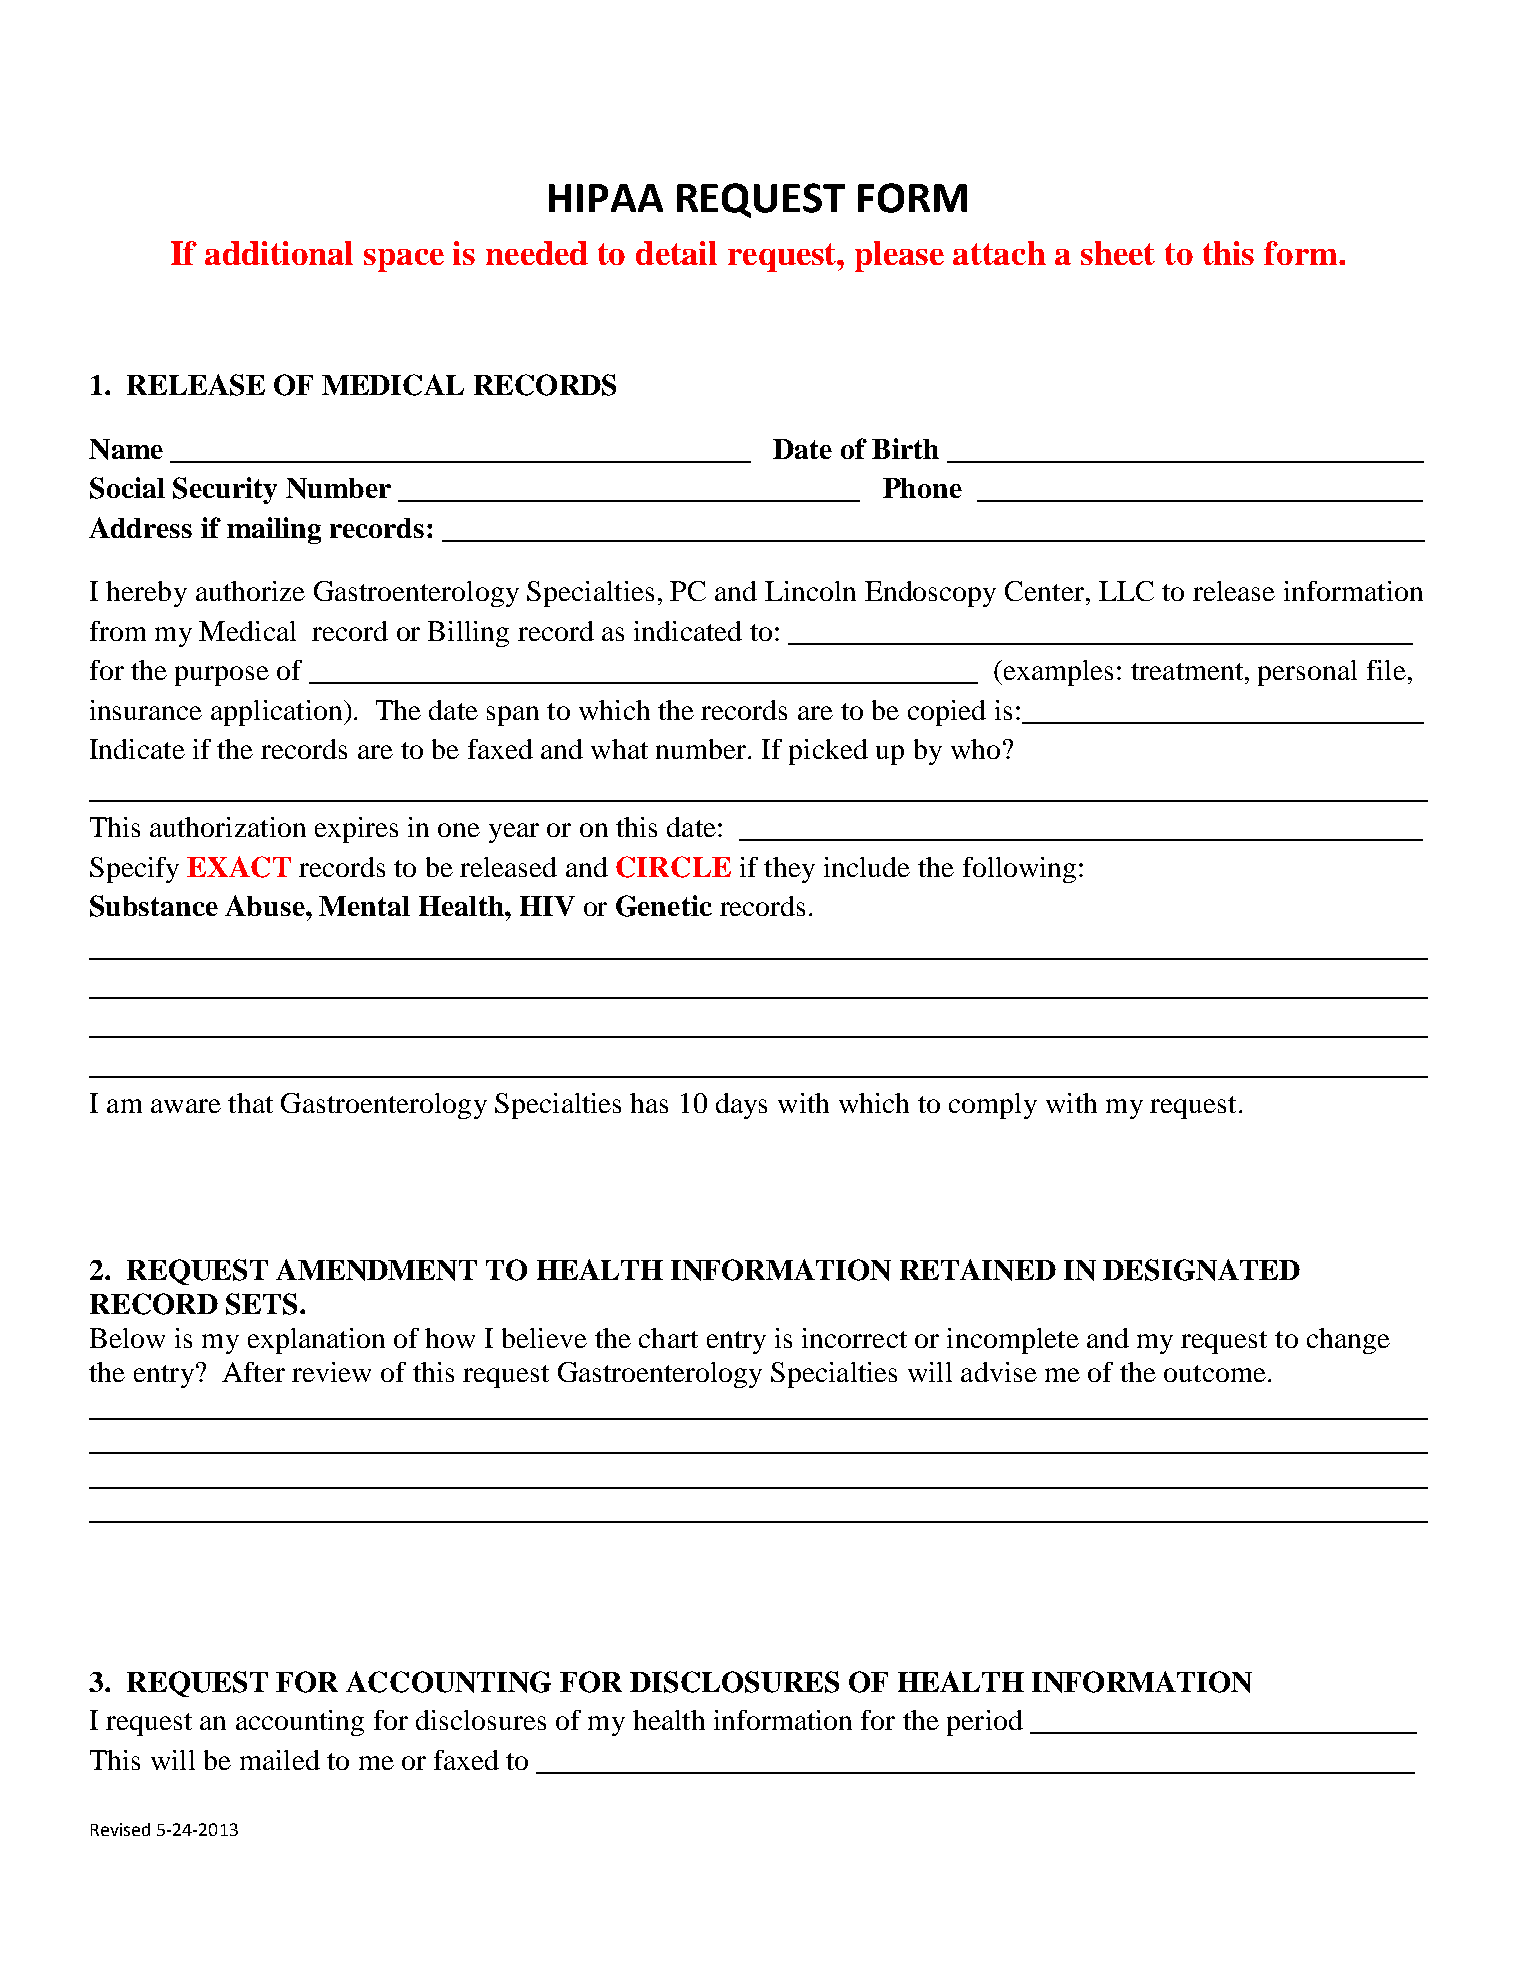 This screenshot has width=1517, height=1964. What do you see at coordinates (993, 1106) in the screenshot?
I see `comply` at bounding box center [993, 1106].
